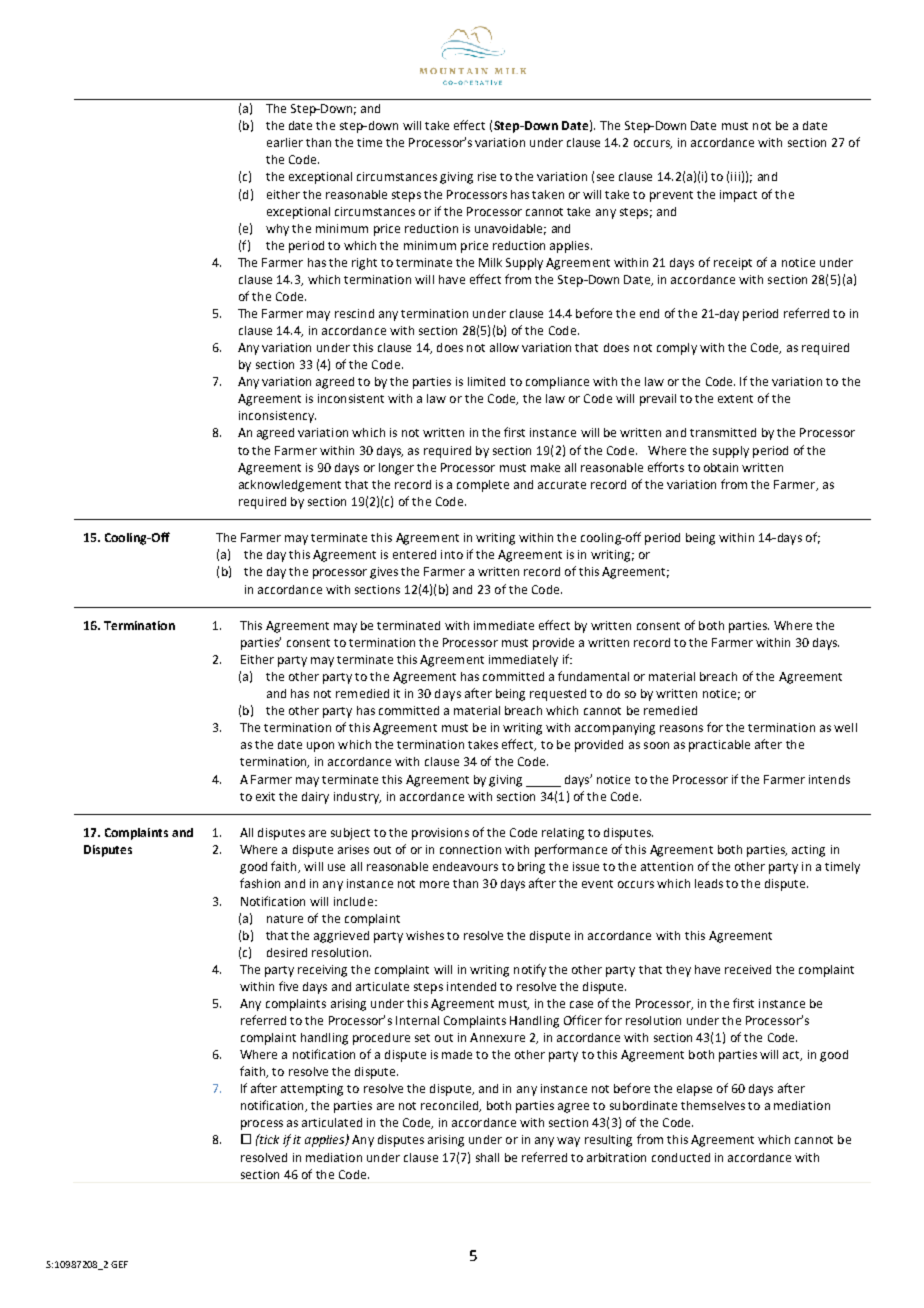 The width and height of the screenshot is (924, 1308). I want to click on Milk, so click(490, 262).
